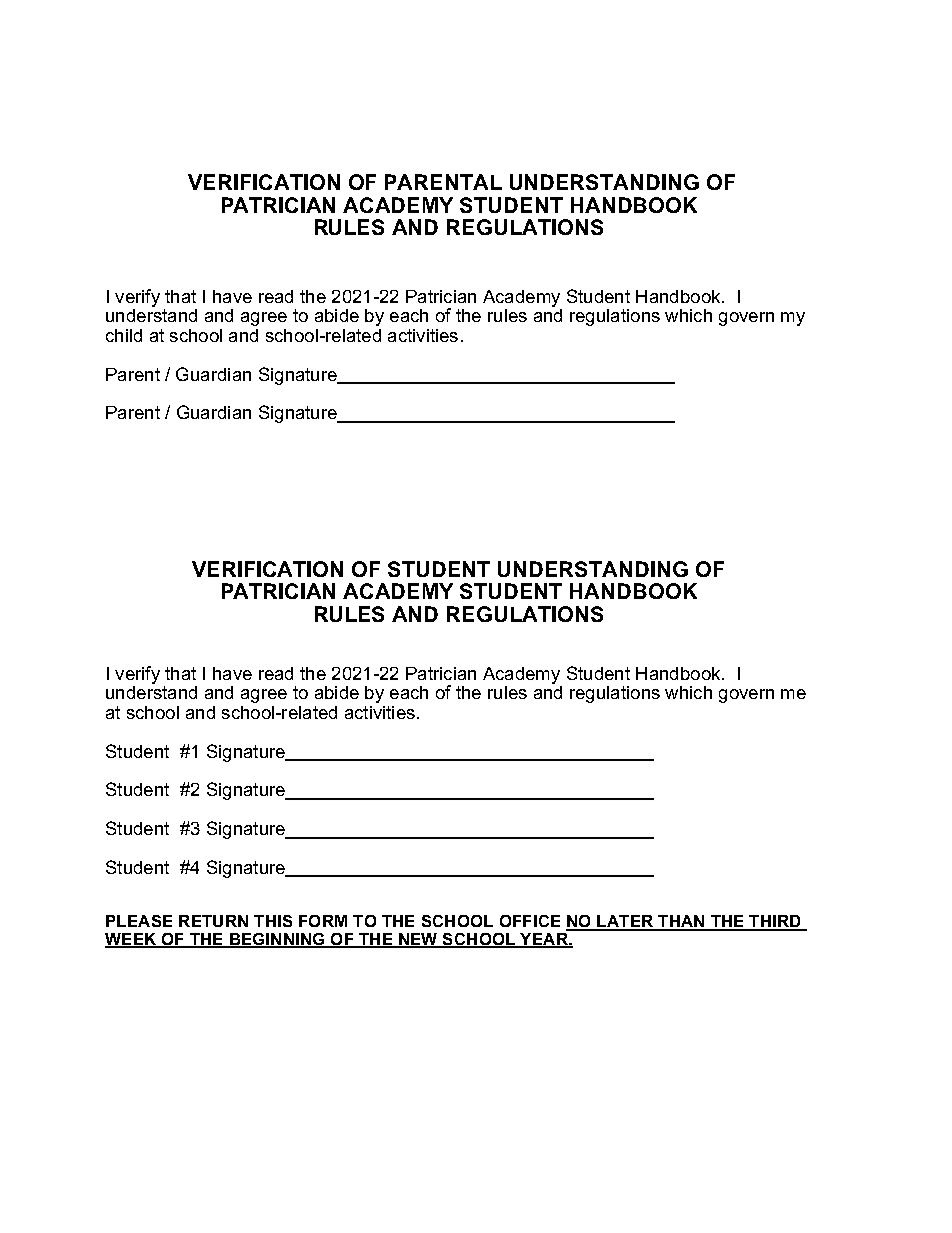 The image size is (952, 1233). What do you see at coordinates (273, 921) in the screenshot?
I see `THIS` at bounding box center [273, 921].
